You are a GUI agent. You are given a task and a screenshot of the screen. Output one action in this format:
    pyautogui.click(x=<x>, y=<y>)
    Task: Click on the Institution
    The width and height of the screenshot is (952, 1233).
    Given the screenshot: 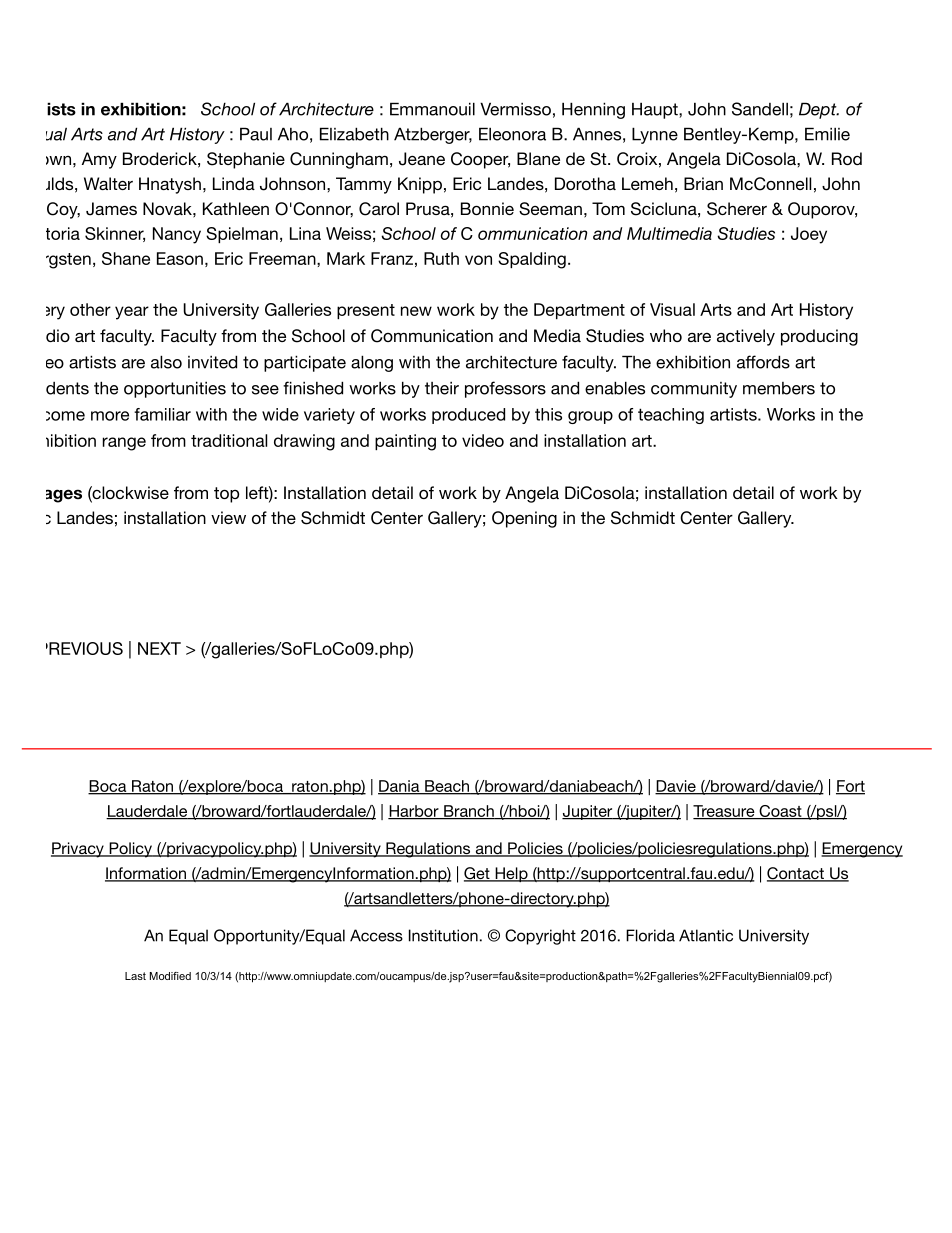 What is the action you would take?
    pyautogui.click(x=443, y=935)
